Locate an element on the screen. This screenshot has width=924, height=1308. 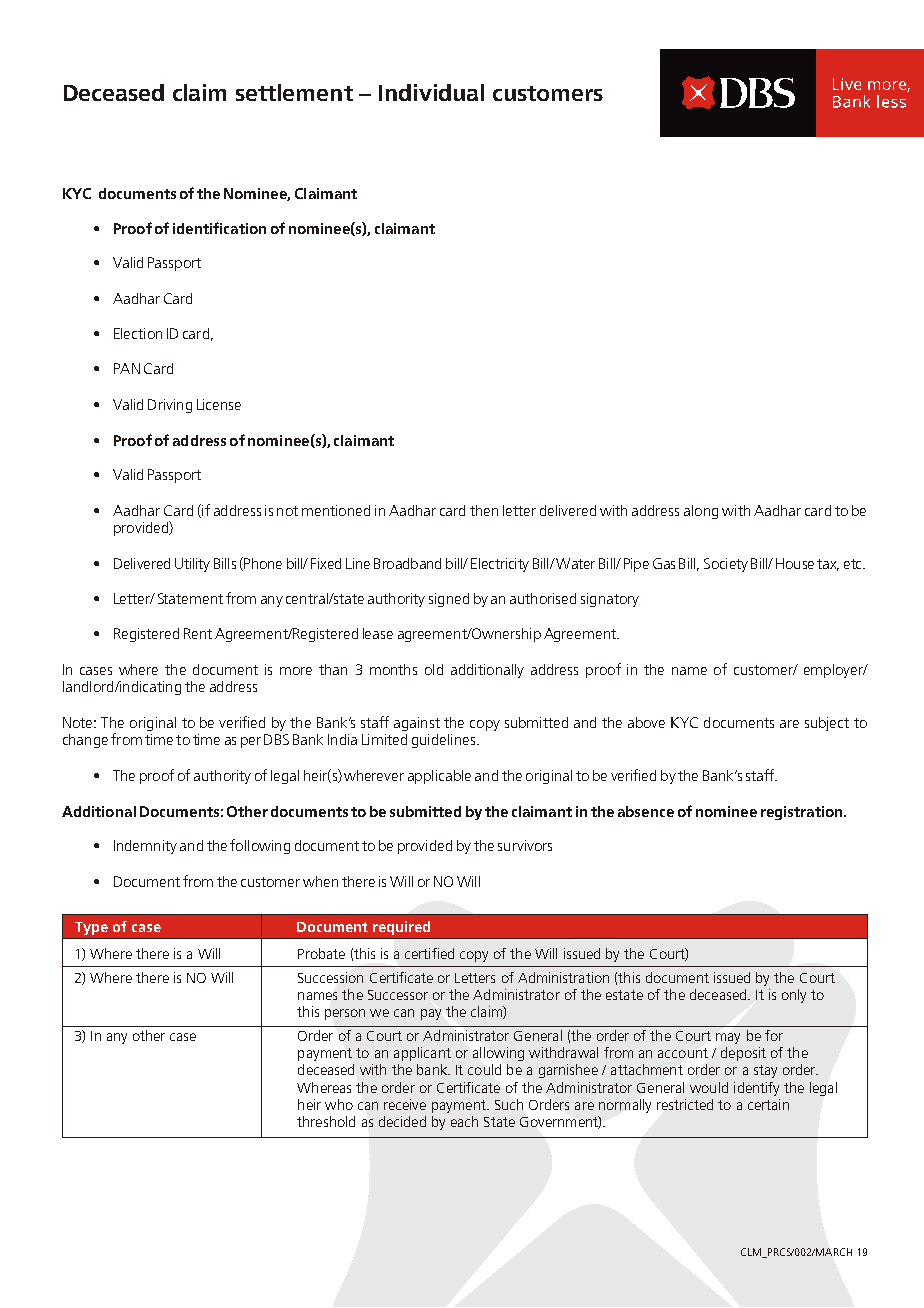
threshold is located at coordinates (326, 1121).
